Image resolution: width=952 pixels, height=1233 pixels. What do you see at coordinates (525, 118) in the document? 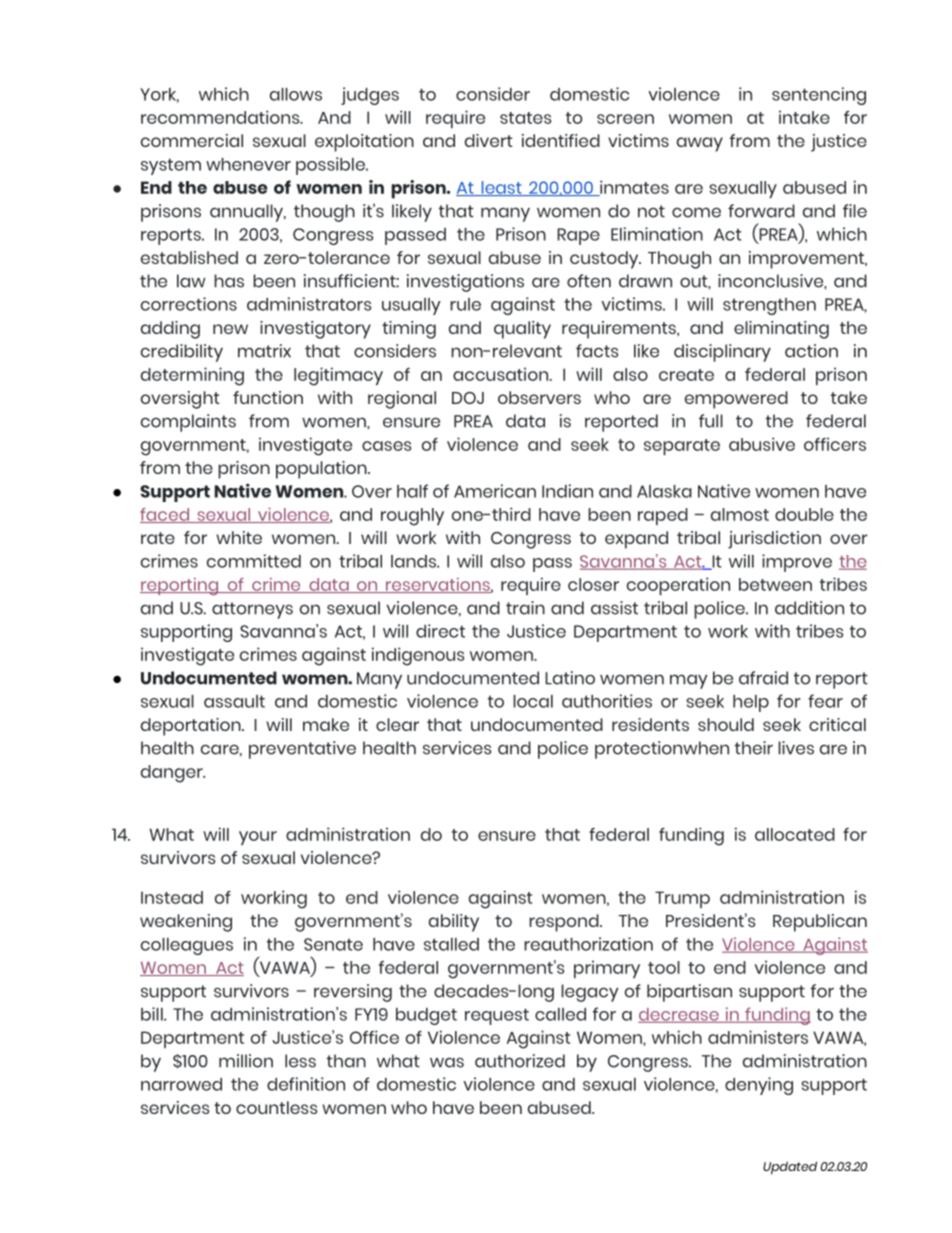
I see `states` at bounding box center [525, 118].
